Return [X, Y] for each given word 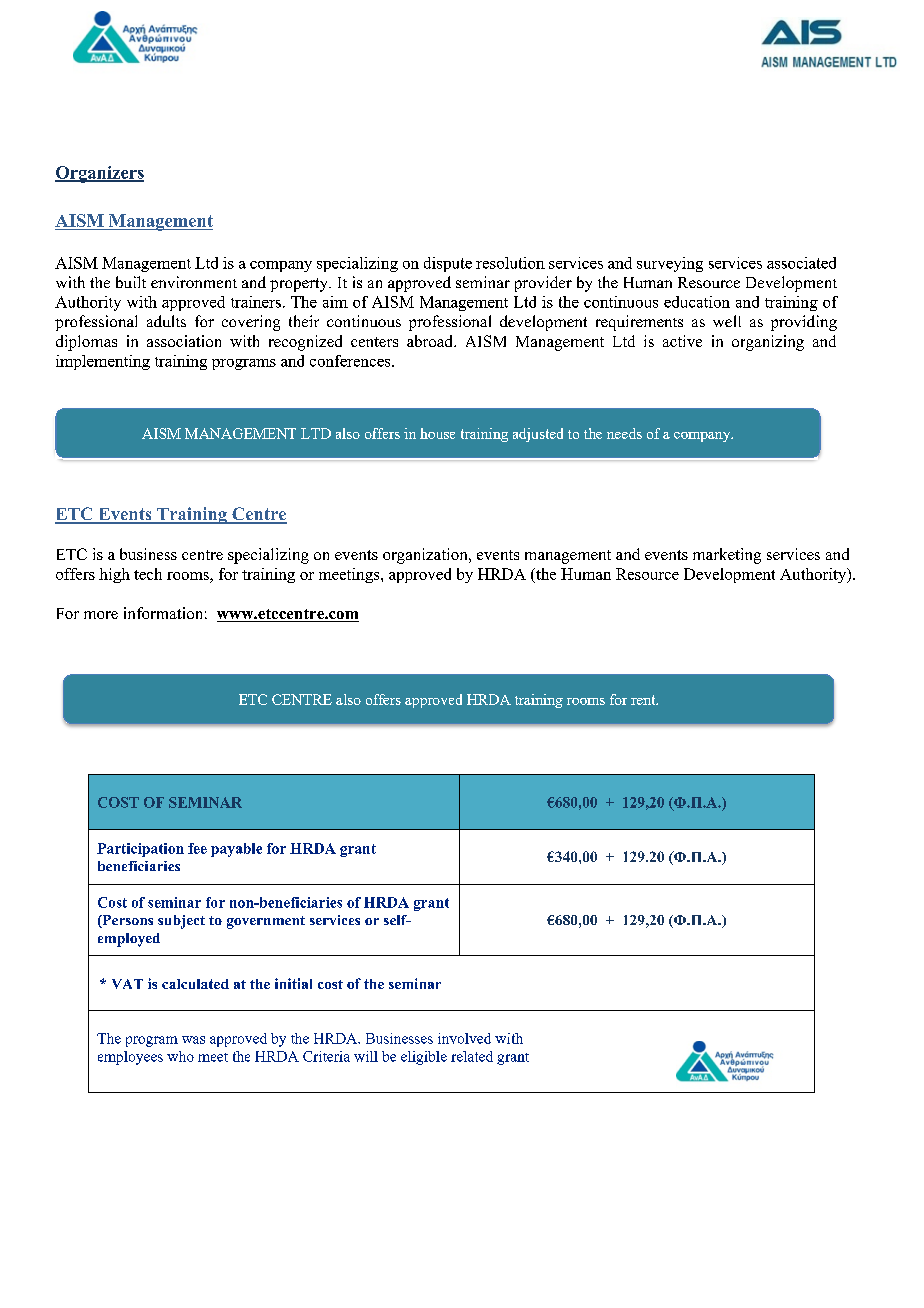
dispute [448, 264]
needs [624, 433]
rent [644, 700]
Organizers [99, 174]
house [437, 433]
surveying [670, 264]
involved [464, 1038]
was [193, 1040]
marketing [727, 556]
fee [197, 848]
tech [148, 574]
